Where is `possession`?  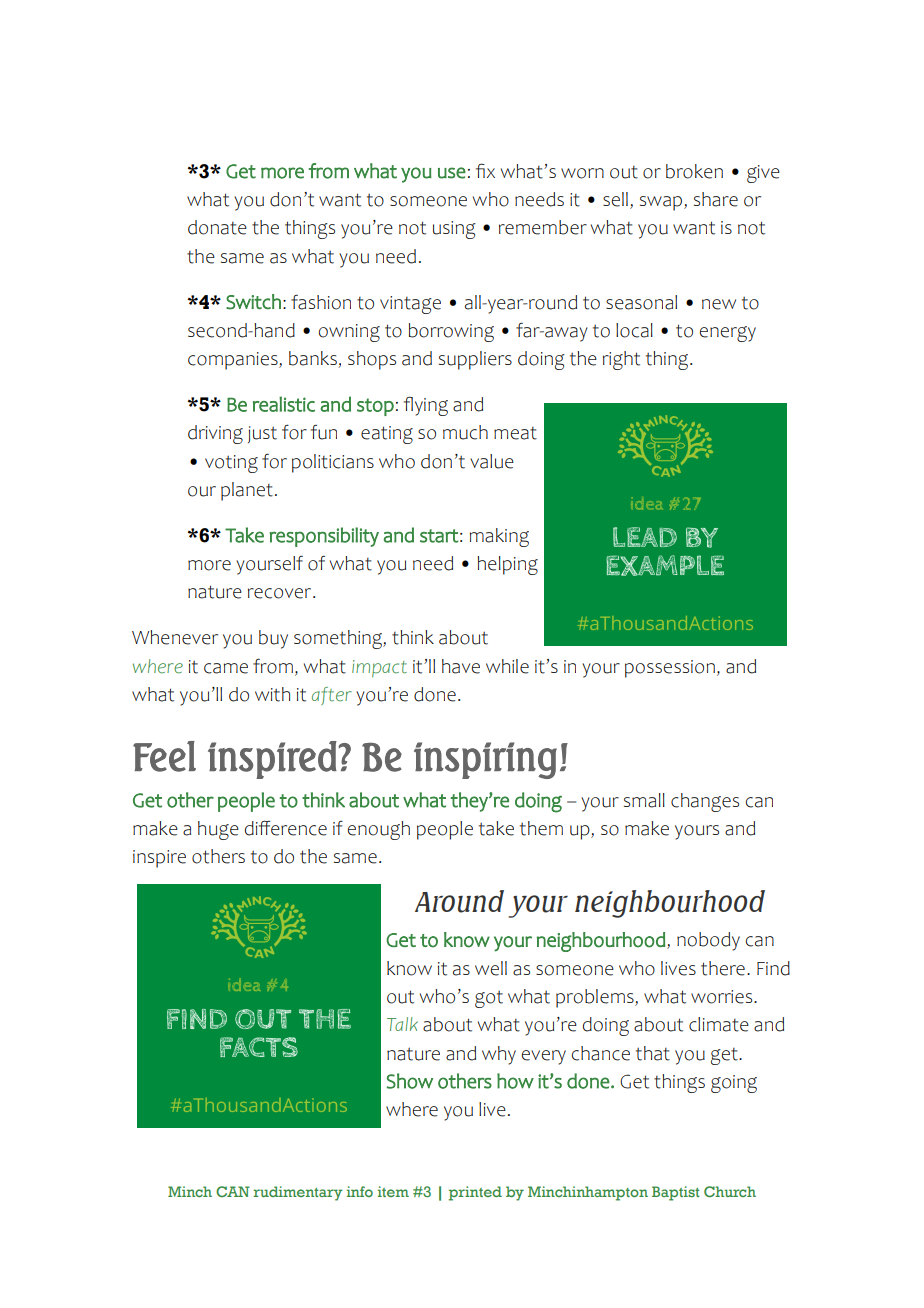 possession is located at coordinates (670, 669).
